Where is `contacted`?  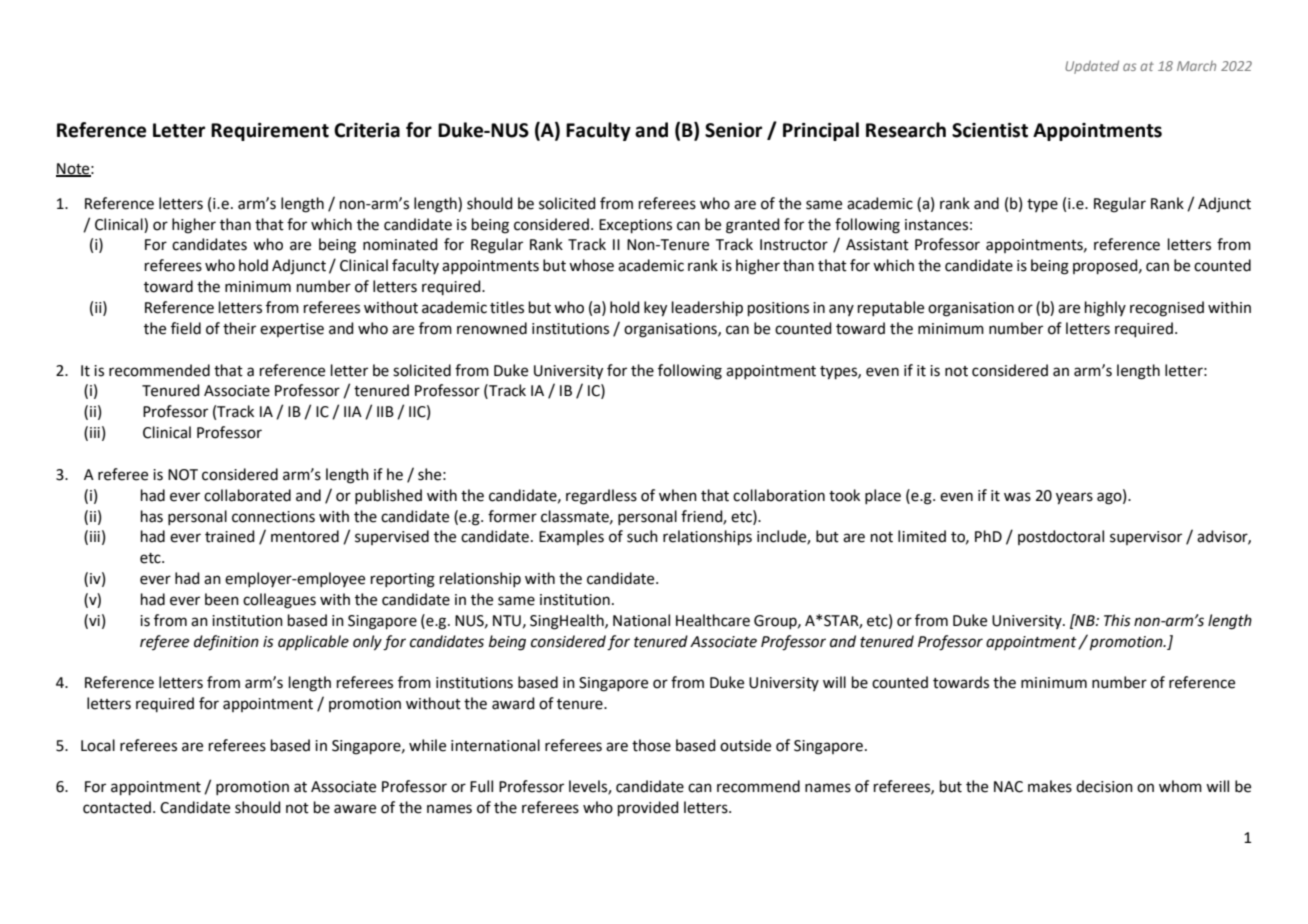 contacted is located at coordinates (117, 807).
